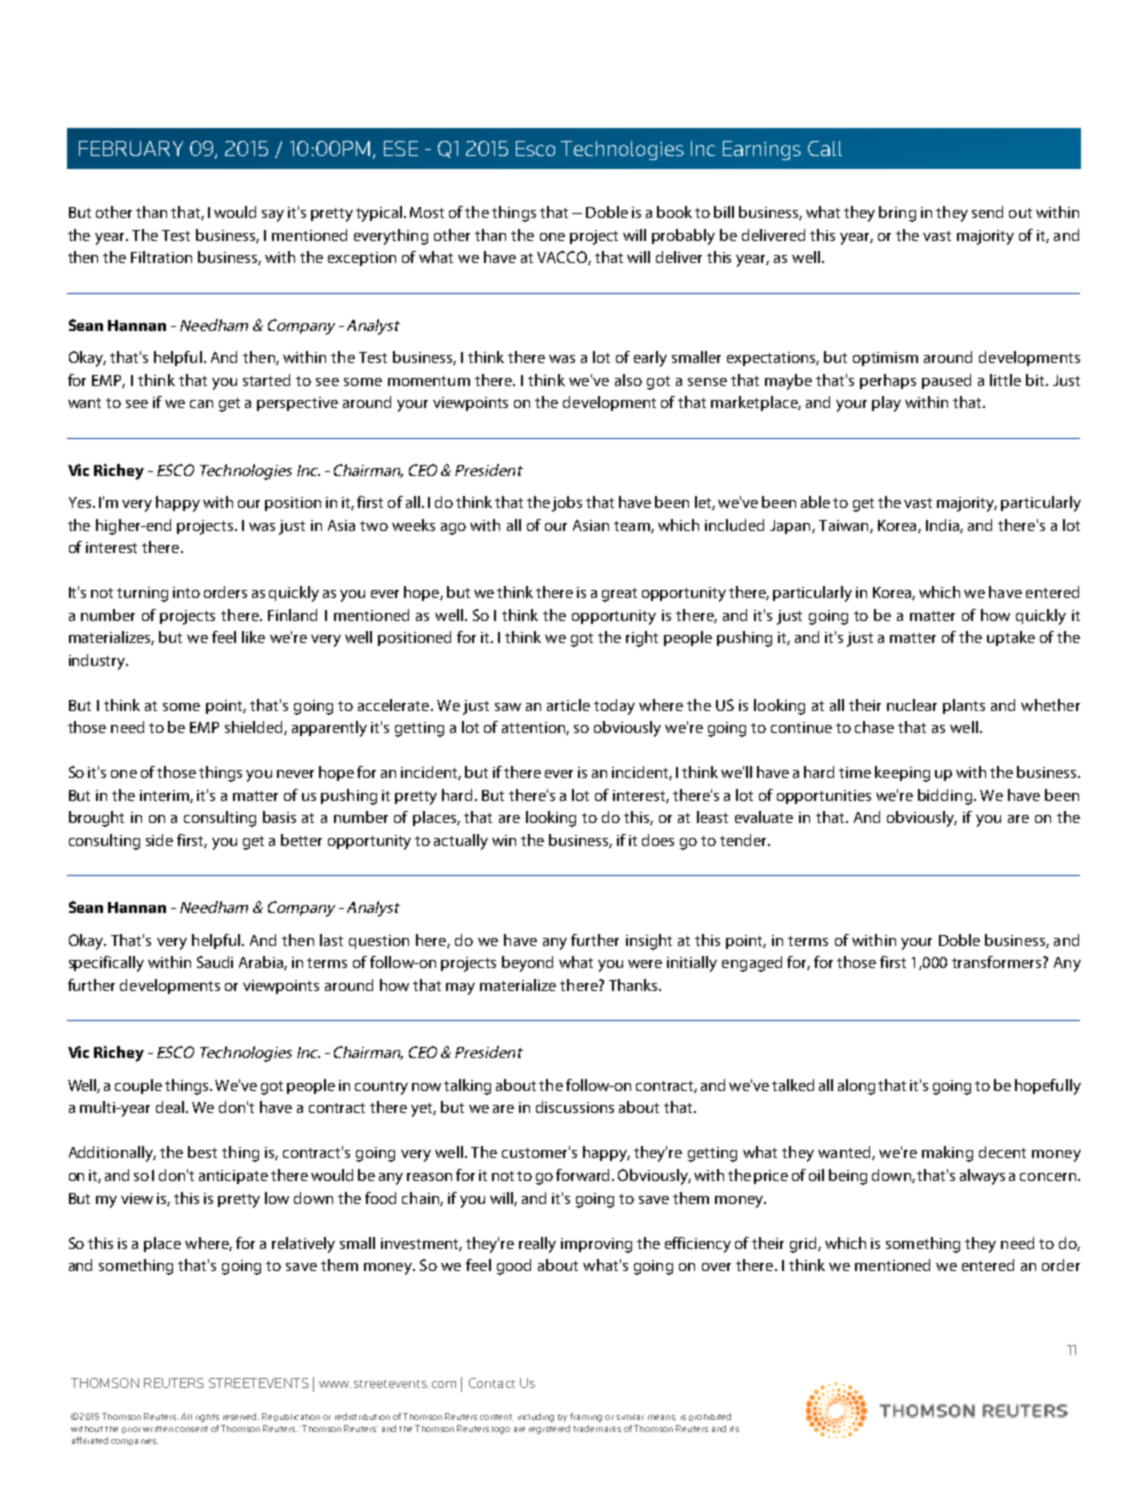 The image size is (1148, 1486). Describe the element at coordinates (273, 216) in the screenshot. I see `say` at that location.
